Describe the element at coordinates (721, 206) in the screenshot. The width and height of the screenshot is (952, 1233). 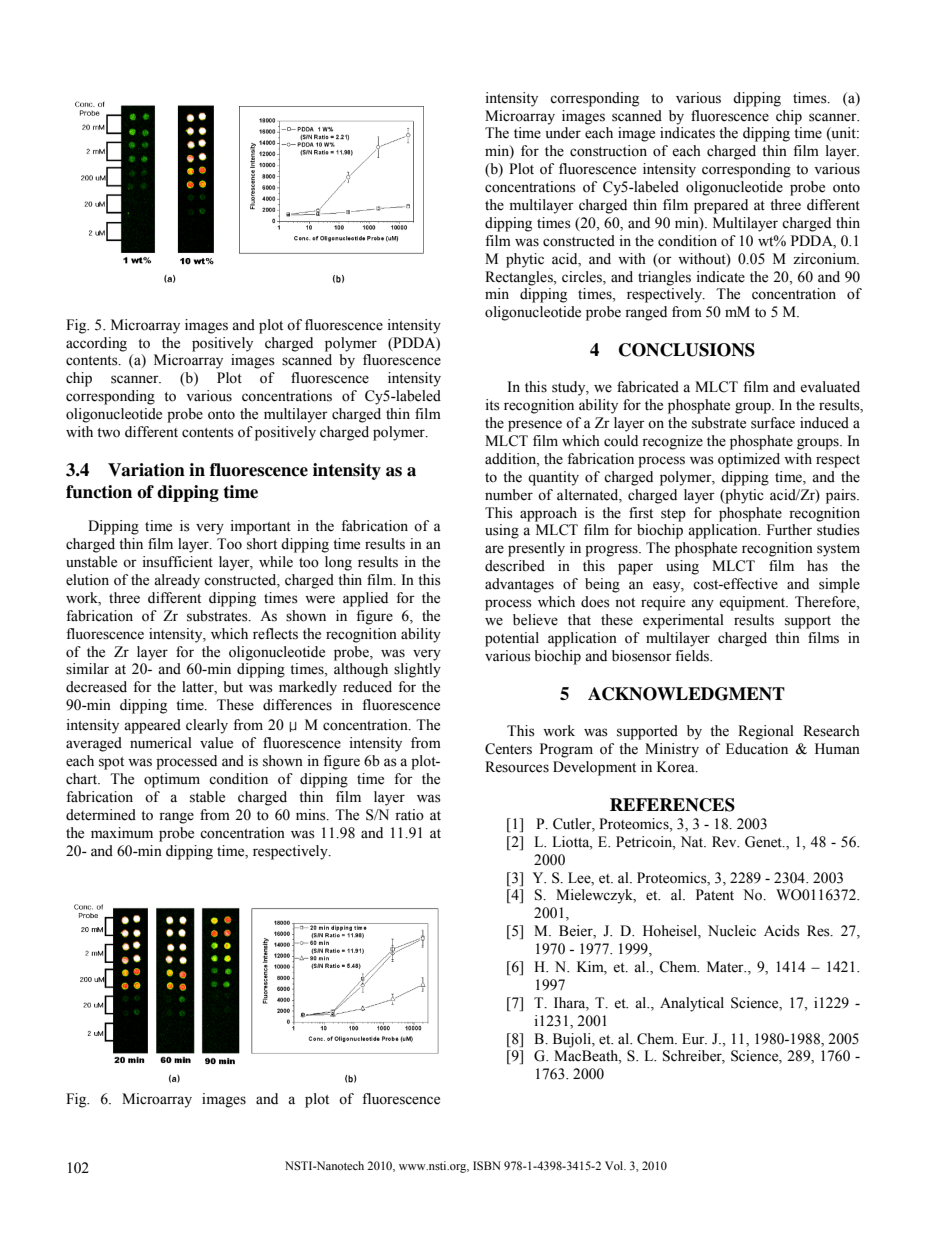
I see `prepared` at that location.
